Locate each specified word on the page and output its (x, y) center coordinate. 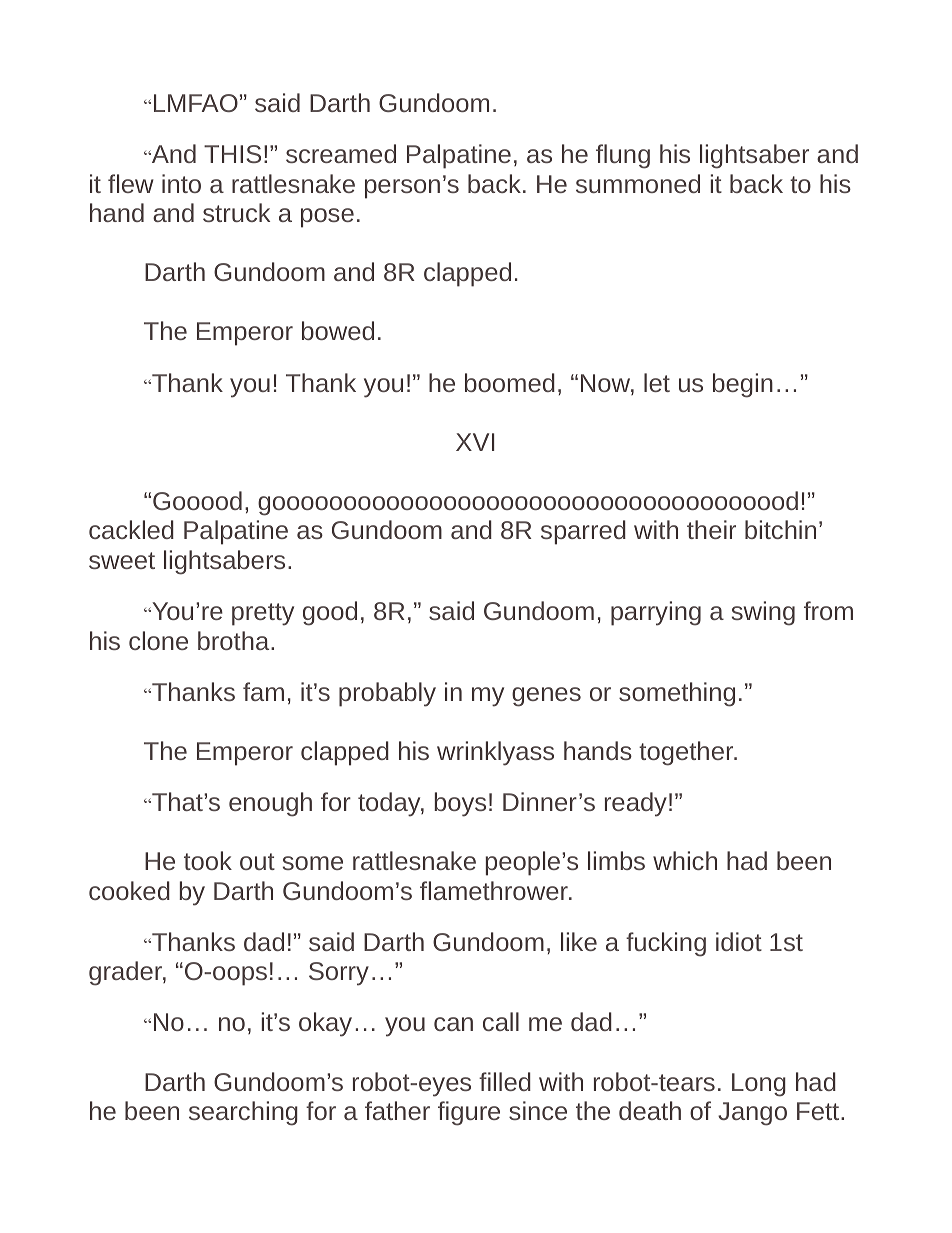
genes (546, 697)
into (181, 183)
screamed (341, 153)
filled (505, 1081)
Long (759, 1085)
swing (763, 613)
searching (243, 1113)
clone (158, 640)
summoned (638, 183)
